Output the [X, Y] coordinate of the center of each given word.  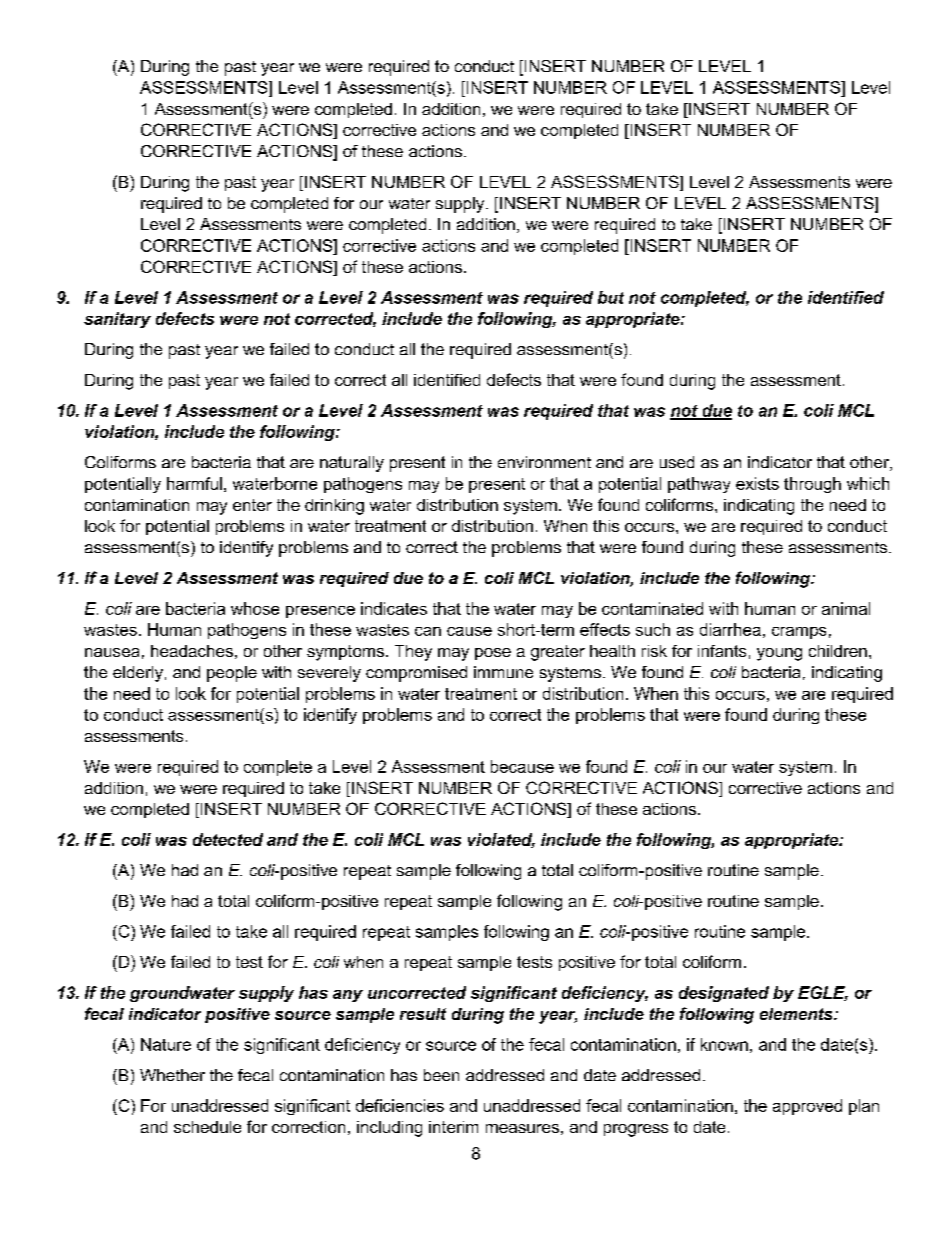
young [779, 654]
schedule [207, 1127]
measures [522, 1128]
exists [757, 483]
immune [503, 672]
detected [228, 839]
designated [724, 994]
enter [252, 505]
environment [544, 462]
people [232, 674]
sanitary [117, 320]
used [677, 462]
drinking [334, 507]
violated [501, 840]
